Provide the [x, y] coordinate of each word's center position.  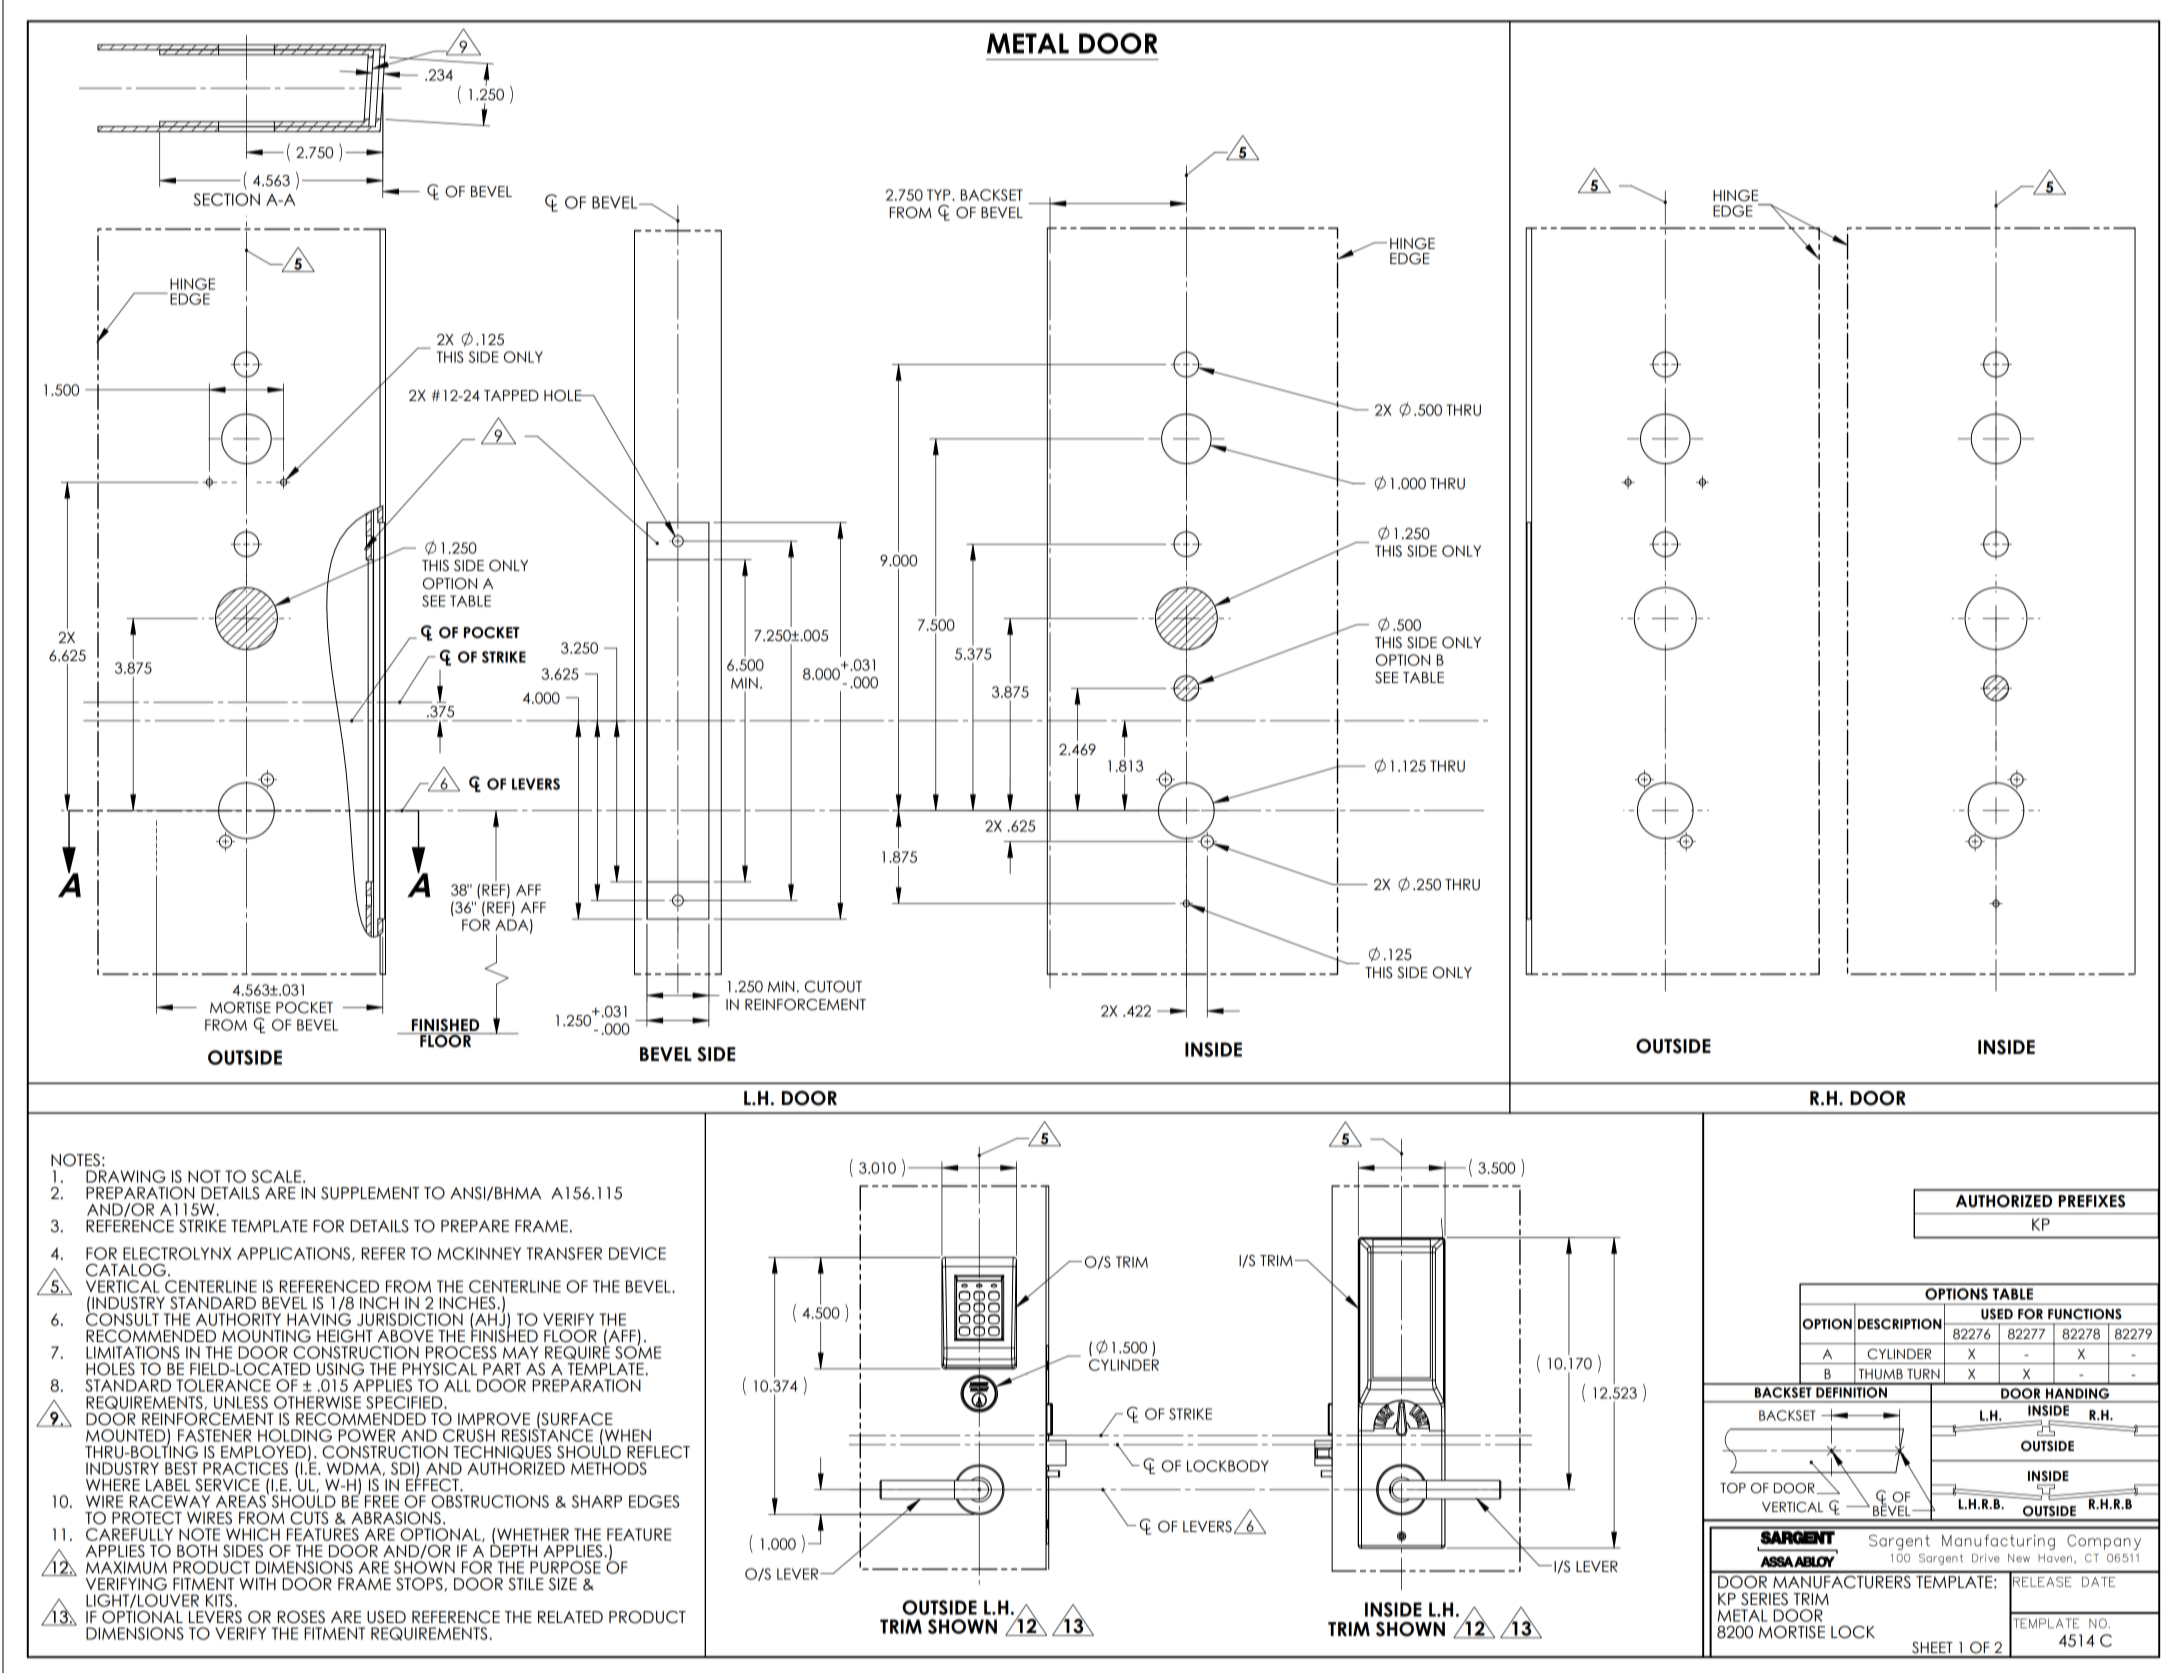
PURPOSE [565, 1567]
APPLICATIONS [295, 1254]
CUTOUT [833, 987]
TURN [1923, 1374]
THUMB [1881, 1374]
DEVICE [637, 1253]
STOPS [420, 1584]
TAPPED [511, 395]
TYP [940, 195]
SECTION [226, 199]
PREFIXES [2092, 1201]
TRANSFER [564, 1253]
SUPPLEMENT [370, 1193]
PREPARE [475, 1226]
